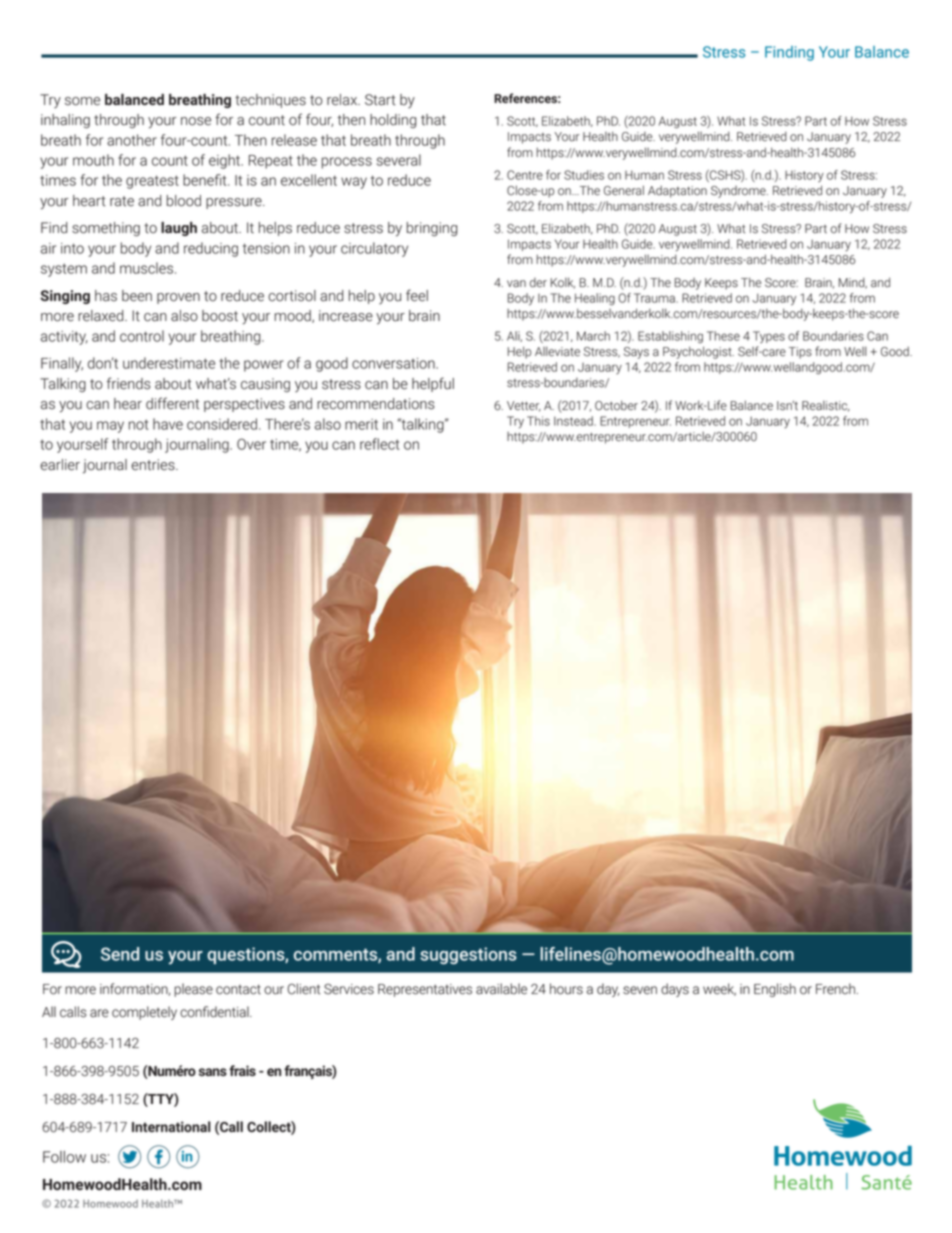 The width and height of the document is (952, 1233). Describe the element at coordinates (775, 990) in the document. I see `English` at that location.
